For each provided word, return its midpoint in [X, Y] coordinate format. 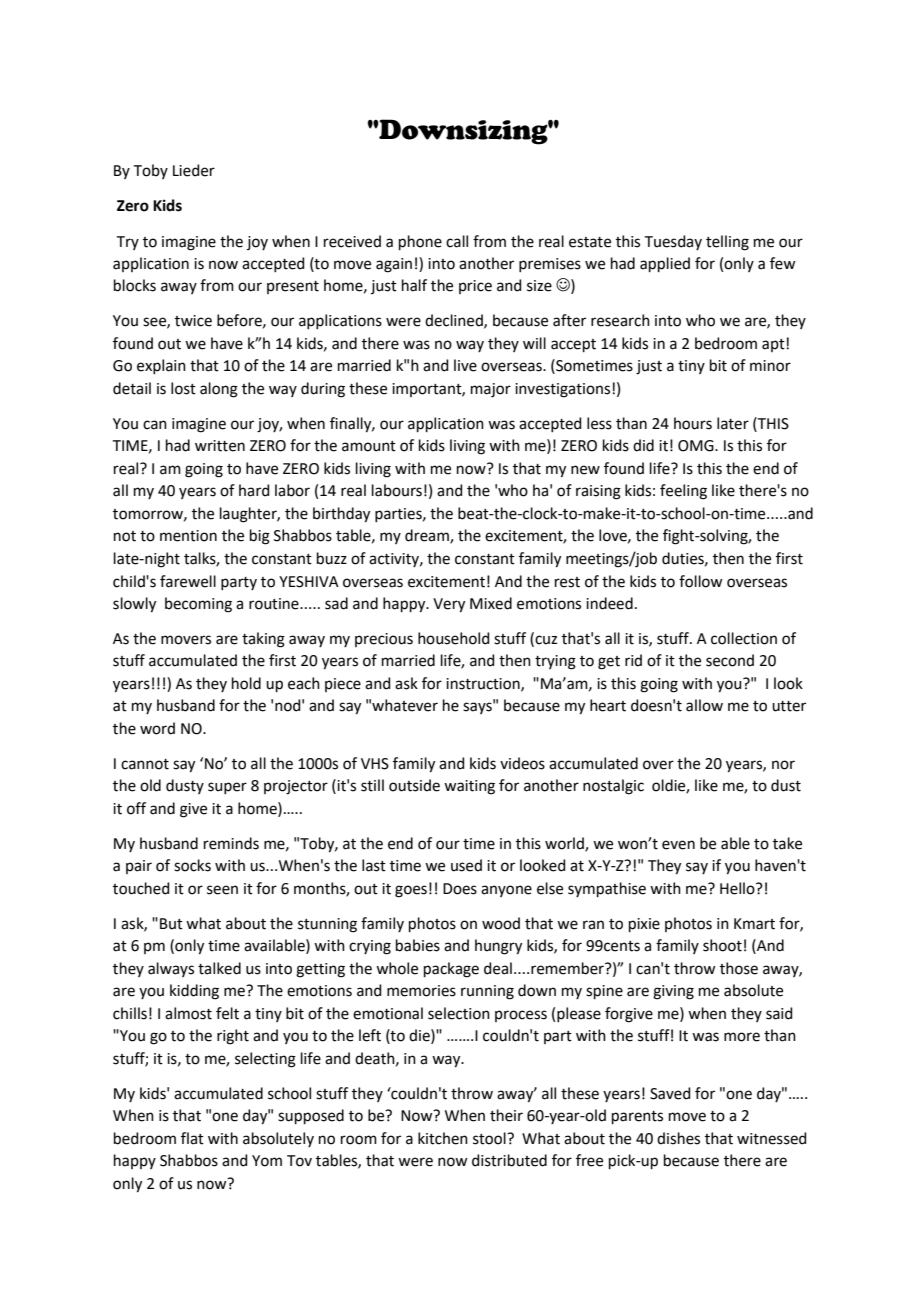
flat [192, 1138]
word [157, 728]
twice [193, 321]
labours [397, 490]
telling [727, 243]
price [475, 287]
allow [704, 705]
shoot [722, 945]
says [478, 707]
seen [222, 890]
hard [254, 490]
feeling [683, 492]
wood [501, 923]
